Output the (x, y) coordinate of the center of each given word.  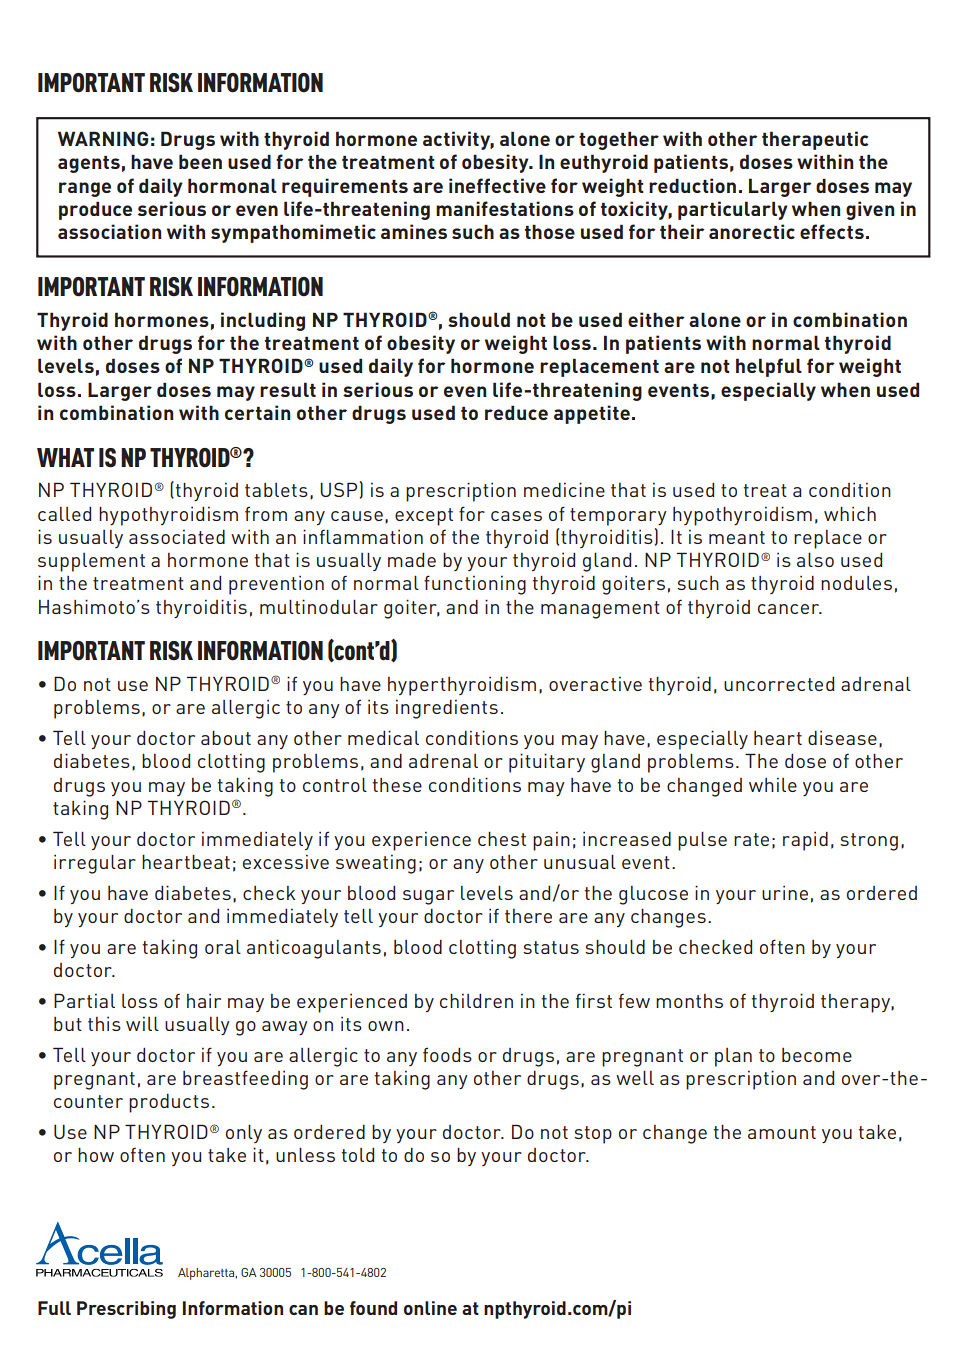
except (424, 517)
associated (177, 537)
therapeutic (815, 140)
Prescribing (126, 1310)
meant (737, 537)
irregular (95, 864)
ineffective (497, 185)
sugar (428, 897)
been (200, 161)
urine (785, 892)
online (430, 1308)
